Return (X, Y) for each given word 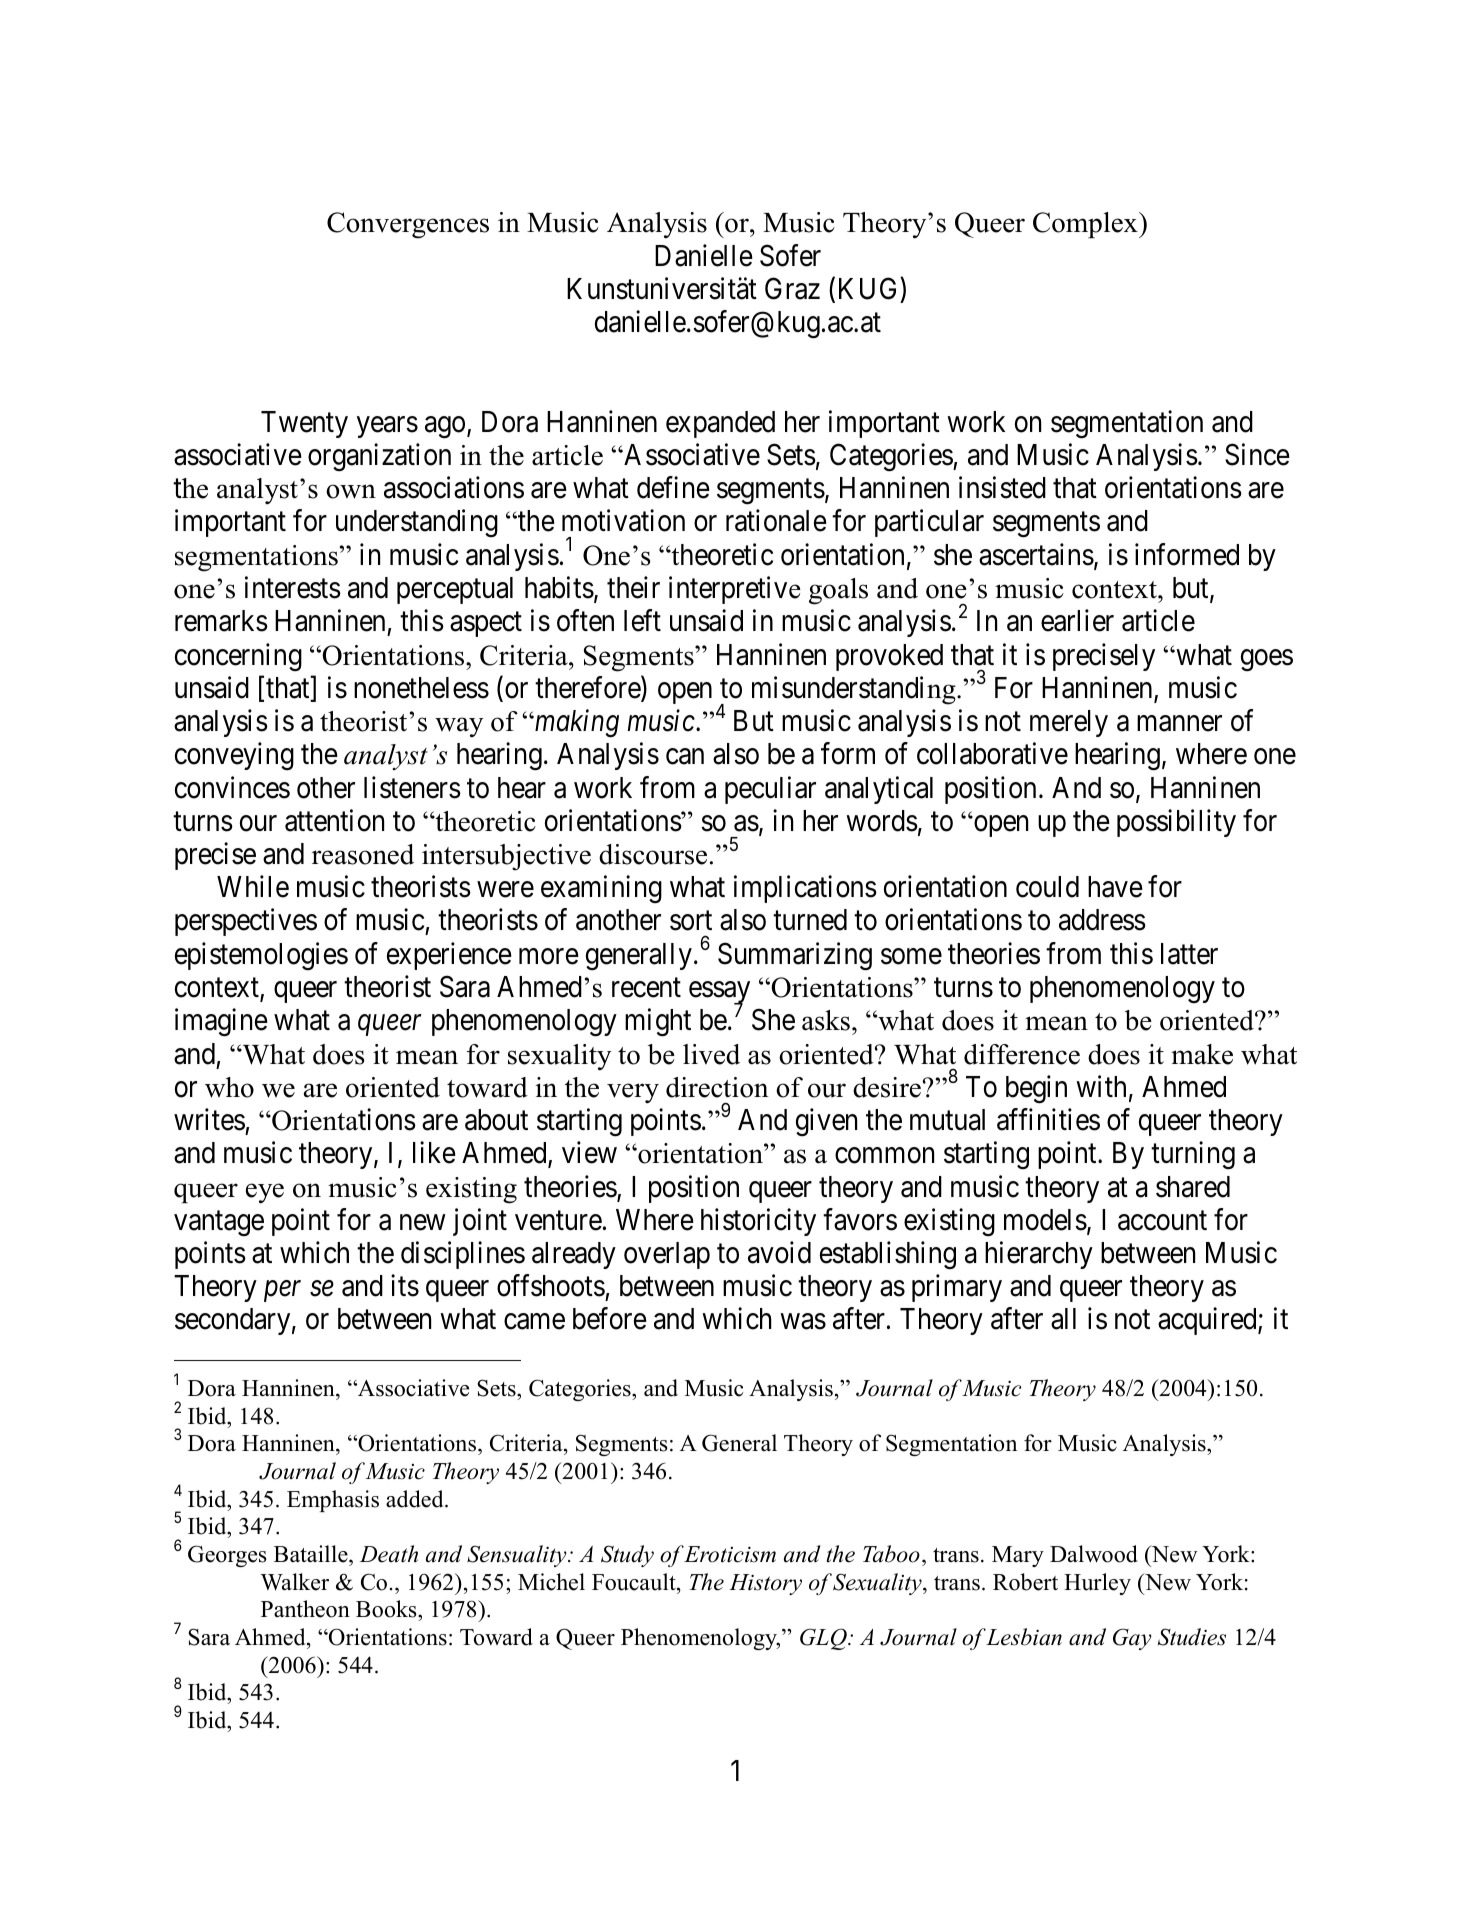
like (434, 1153)
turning (1193, 1156)
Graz (792, 288)
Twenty (304, 424)
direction (717, 1087)
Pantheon (305, 1609)
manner (1179, 724)
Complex (1086, 225)
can (685, 757)
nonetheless (421, 688)
